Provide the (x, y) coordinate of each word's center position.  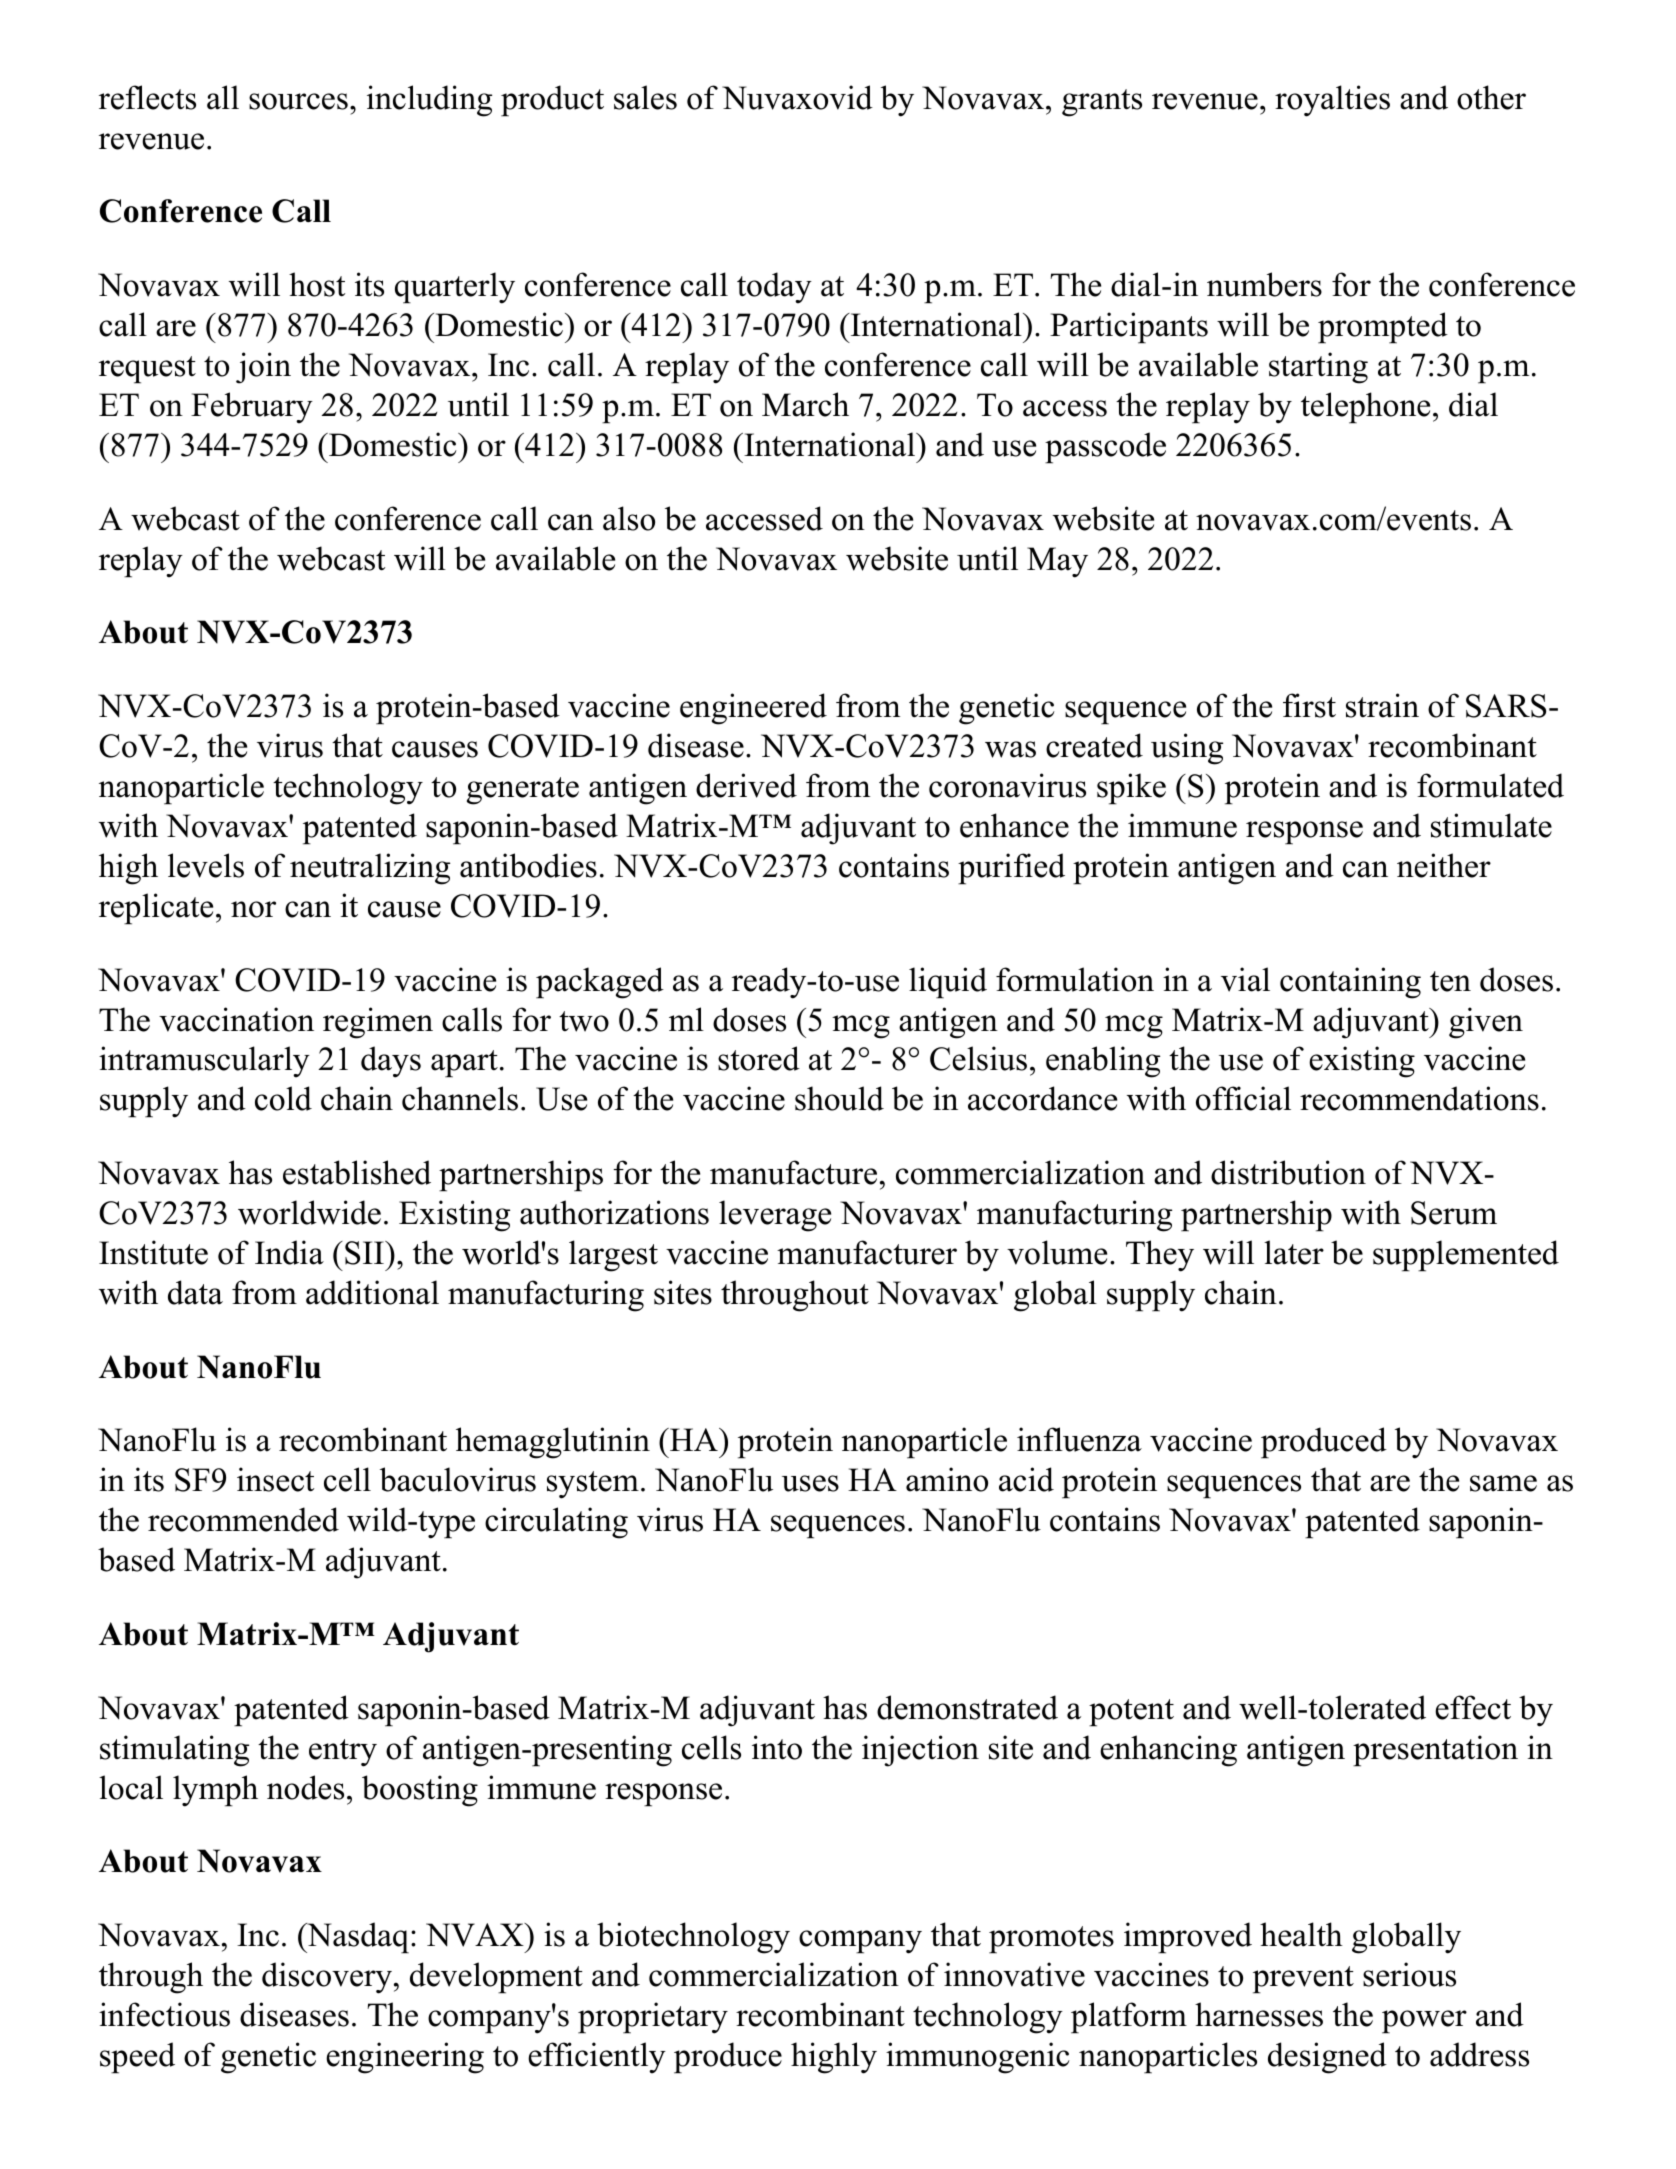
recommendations (1419, 1098)
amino (947, 1479)
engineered (753, 709)
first (1309, 705)
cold (283, 1098)
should (839, 1098)
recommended (243, 1519)
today (774, 288)
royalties (1332, 101)
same (1503, 1483)
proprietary (653, 2018)
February (252, 408)
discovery (327, 1978)
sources (298, 101)
